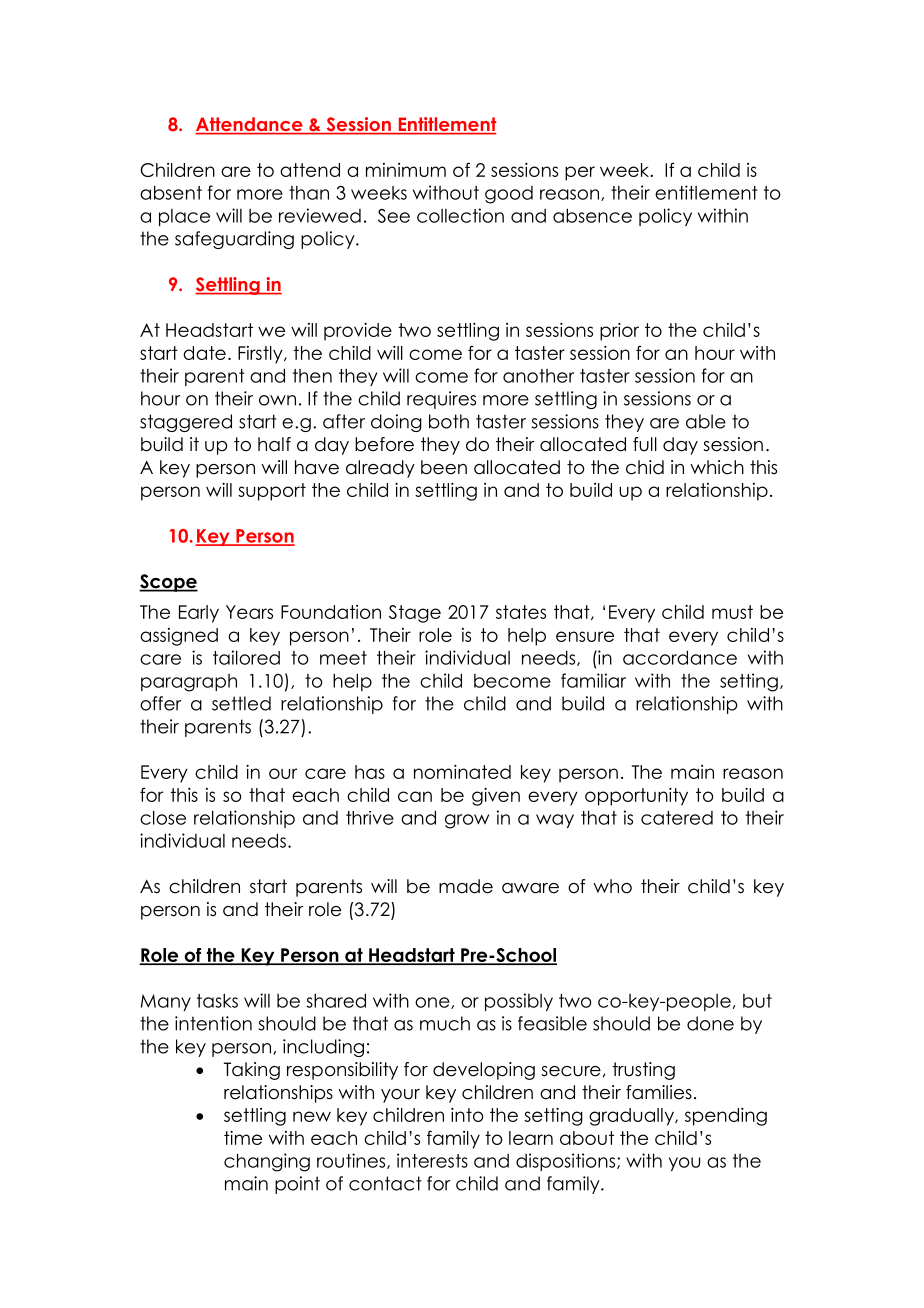 The width and height of the screenshot is (924, 1308). Describe the element at coordinates (444, 467) in the screenshot. I see `been` at that location.
